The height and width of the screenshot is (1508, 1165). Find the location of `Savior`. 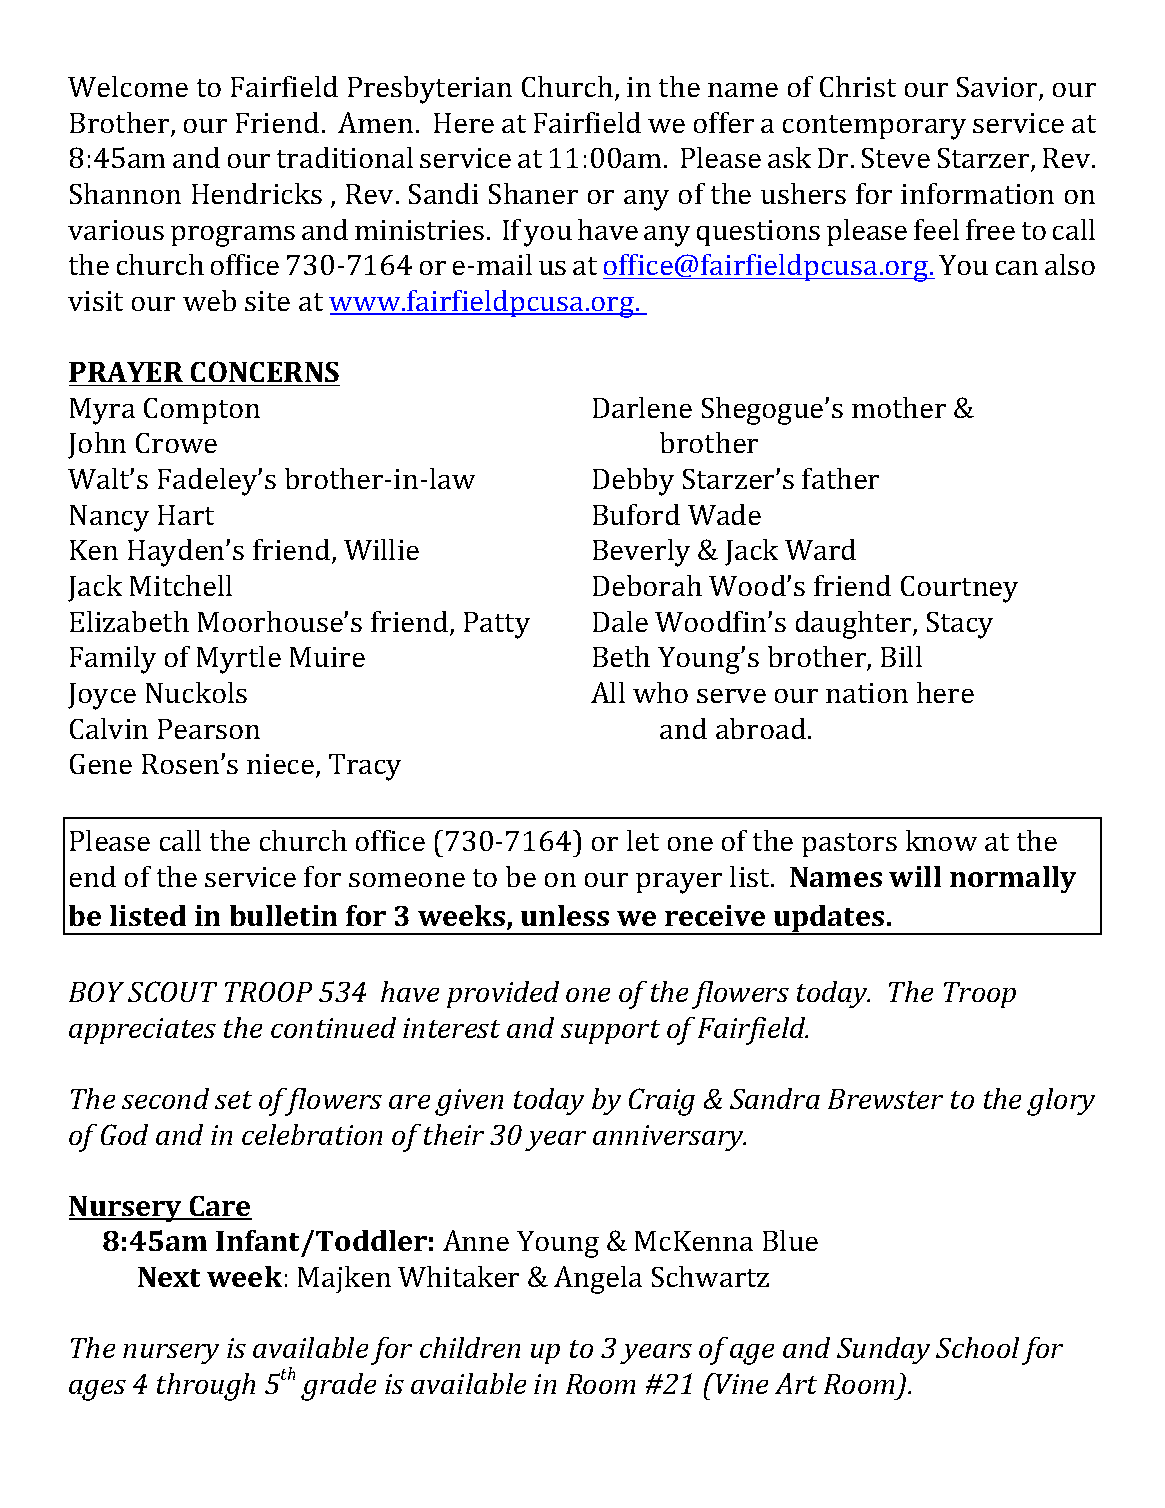

Savior is located at coordinates (998, 88).
